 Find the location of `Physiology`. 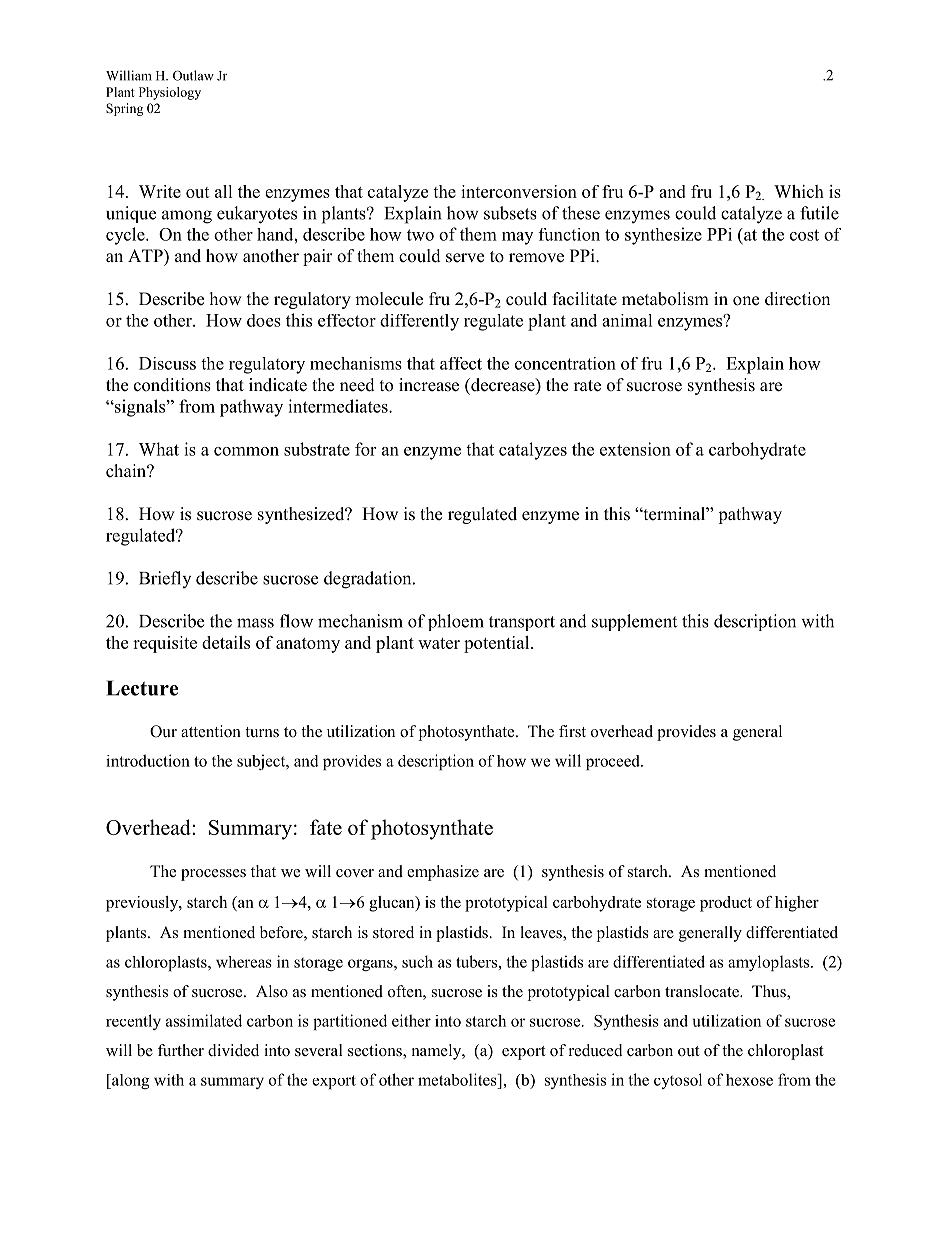

Physiology is located at coordinates (170, 93).
